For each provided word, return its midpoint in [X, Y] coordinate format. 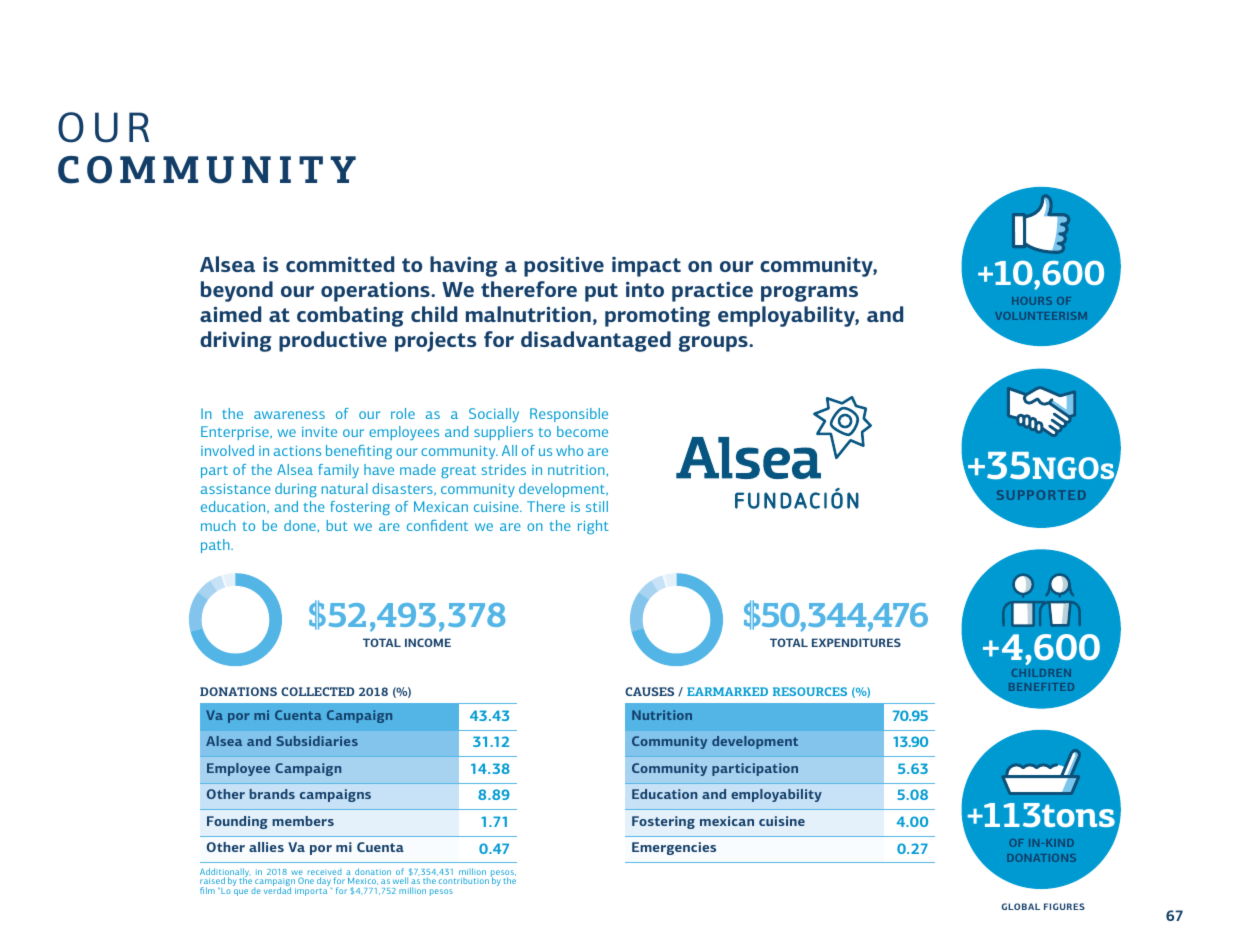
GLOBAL [1021, 906]
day [324, 883]
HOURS [1032, 301]
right [593, 527]
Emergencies [674, 848]
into [645, 289]
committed [340, 264]
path [216, 546]
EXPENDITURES [856, 642]
